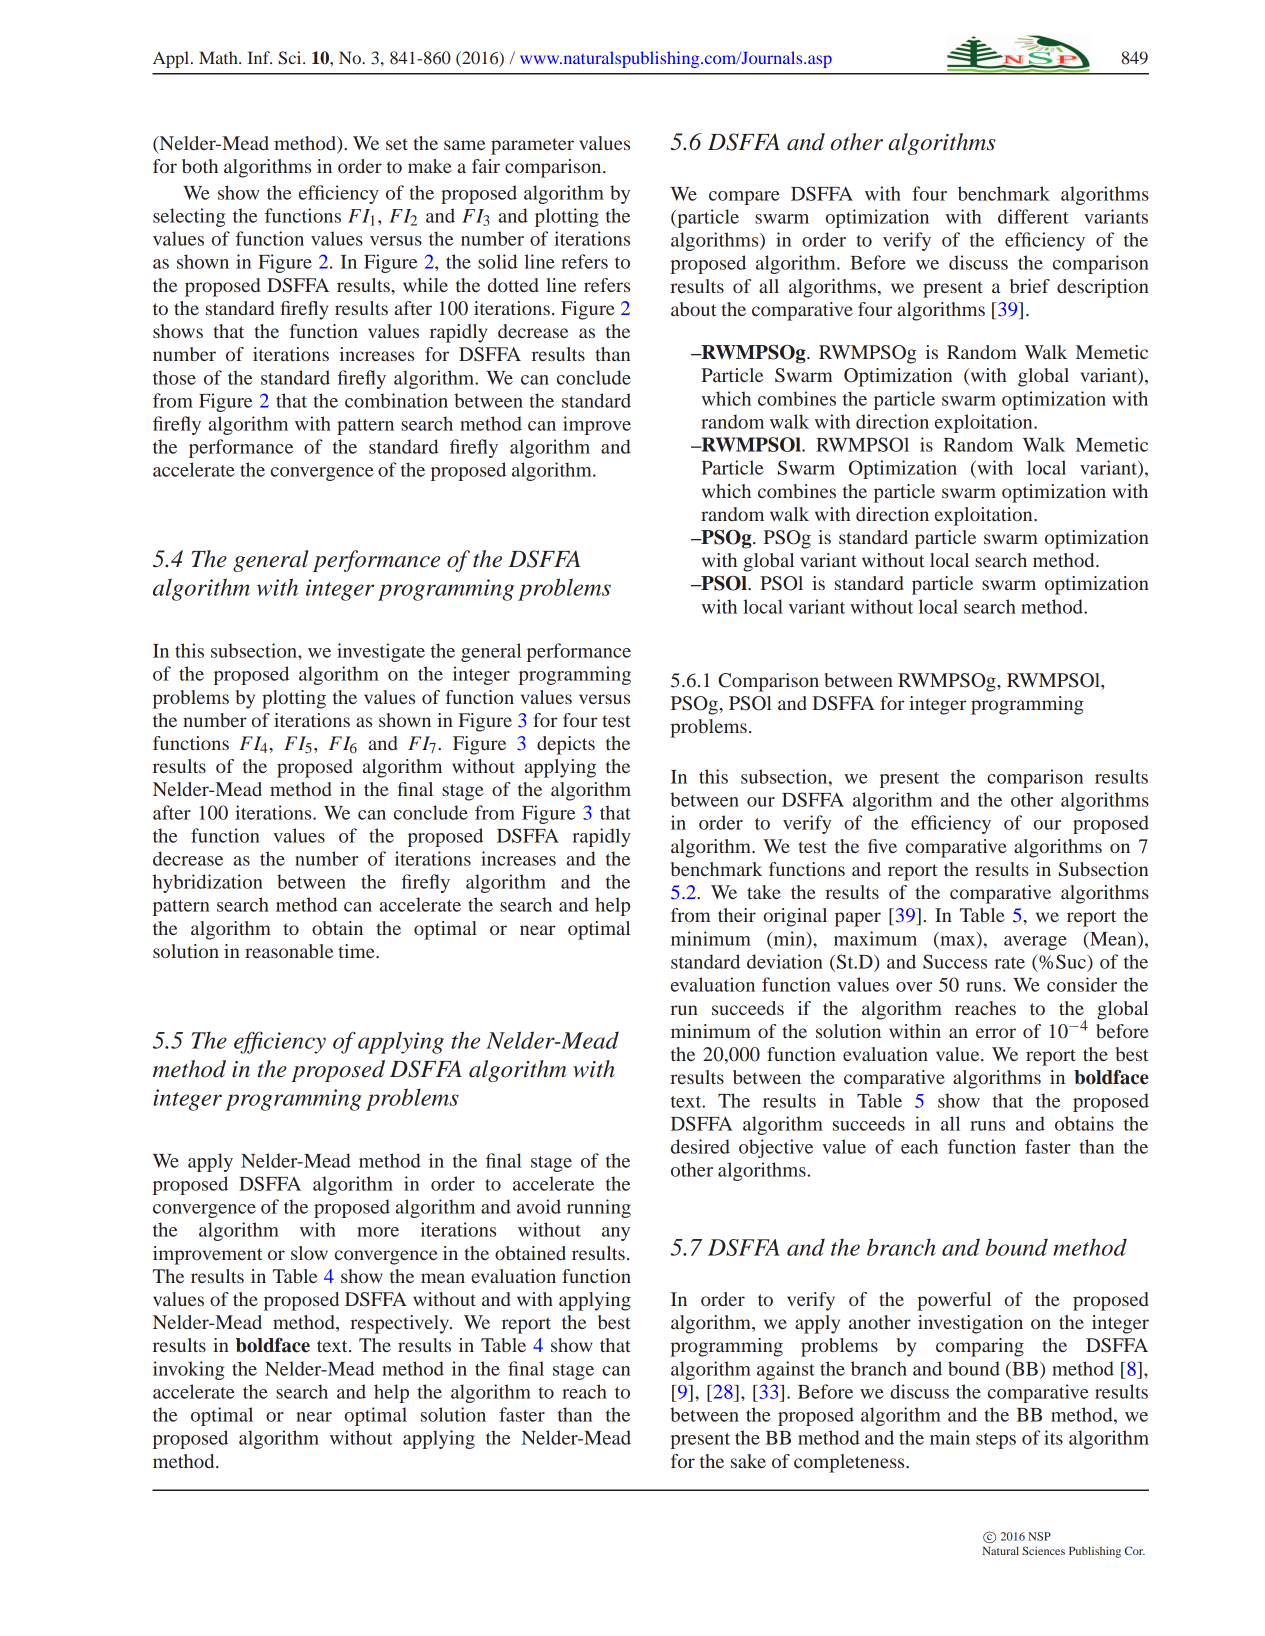 The height and width of the screenshot is (1636, 1265). What do you see at coordinates (1033, 216) in the screenshot?
I see `different` at bounding box center [1033, 216].
